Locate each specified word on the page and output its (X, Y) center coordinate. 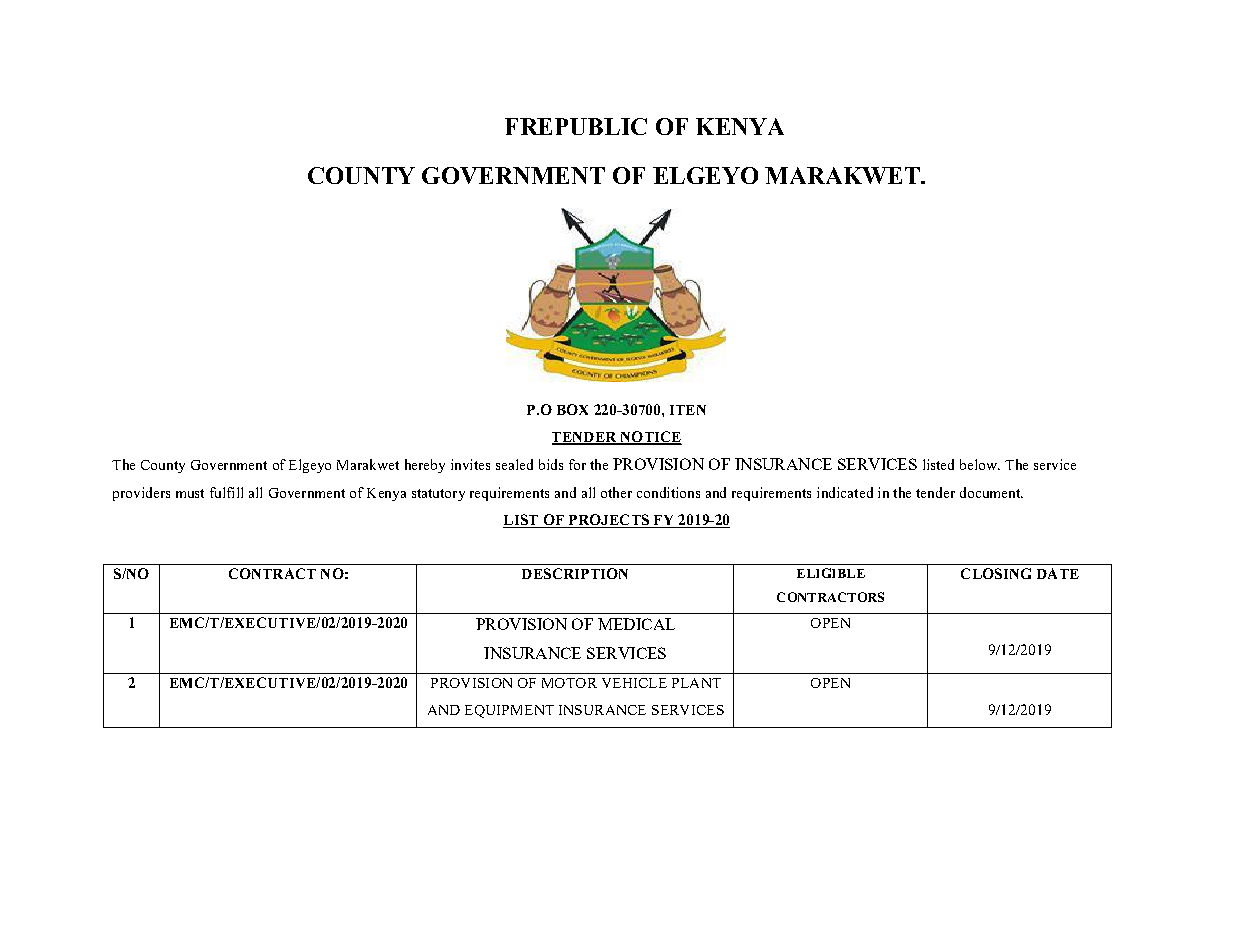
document (991, 492)
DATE (1058, 573)
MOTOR (569, 683)
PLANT (696, 683)
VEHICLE (634, 683)
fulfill (226, 492)
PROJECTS (608, 521)
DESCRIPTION (575, 573)
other (616, 492)
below (980, 464)
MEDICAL (636, 624)
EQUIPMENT (509, 711)
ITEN (688, 410)
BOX (572, 409)
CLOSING (996, 573)
